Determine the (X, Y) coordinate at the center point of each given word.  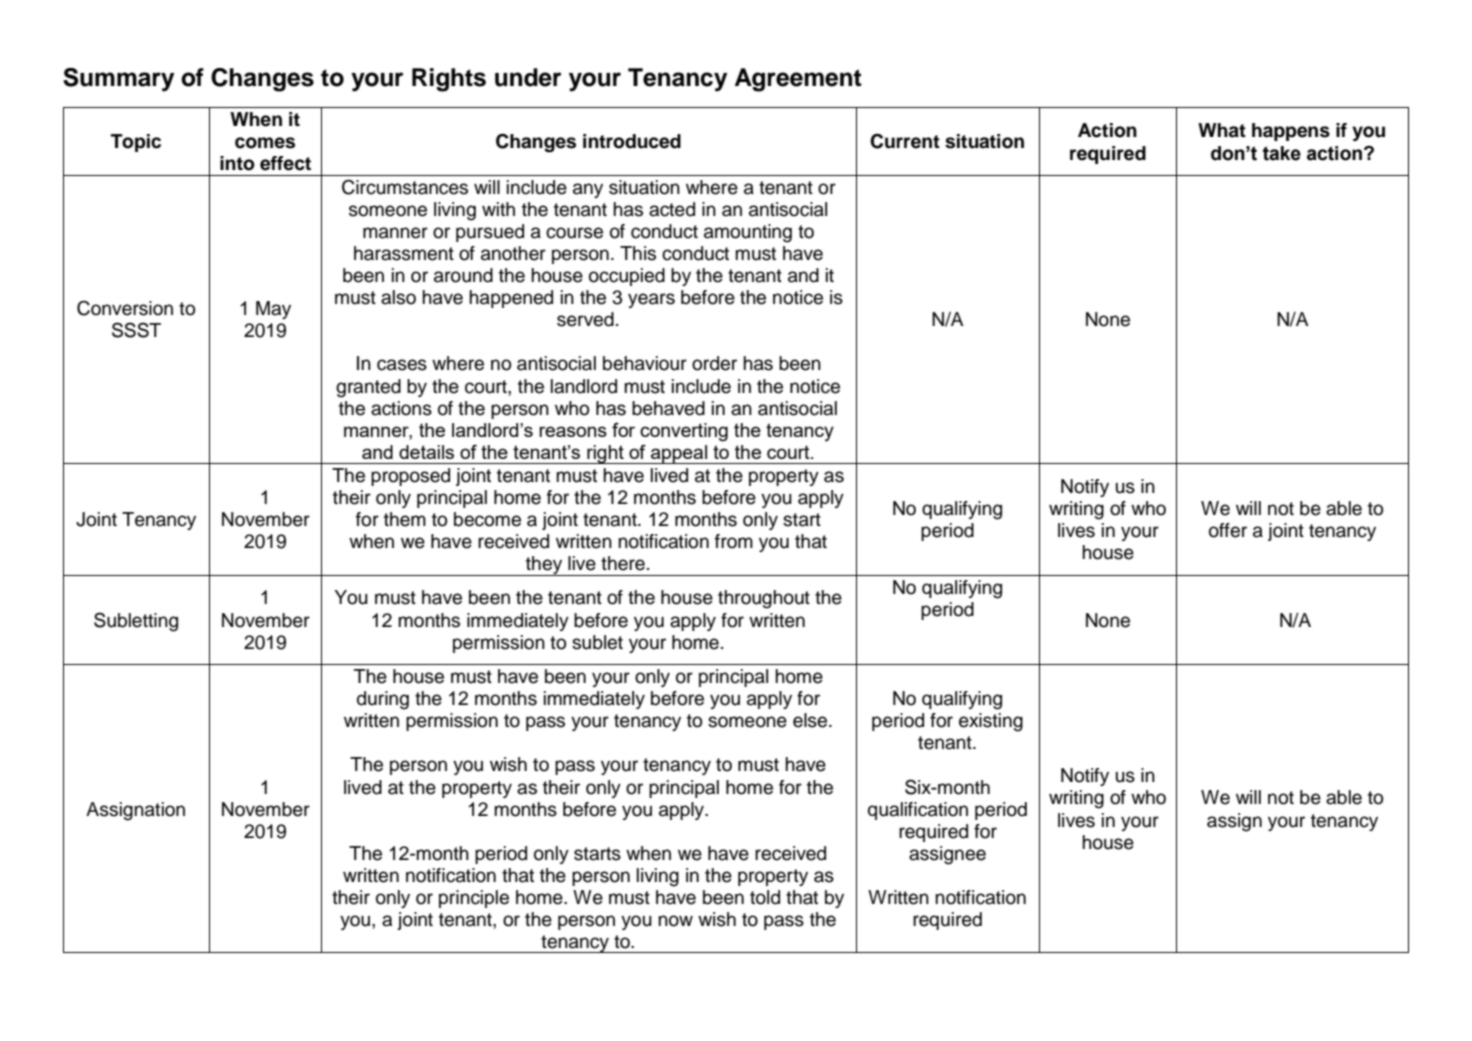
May (273, 310)
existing (991, 722)
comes (265, 143)
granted (368, 388)
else (811, 720)
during (383, 700)
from (734, 541)
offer (1228, 530)
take (1282, 153)
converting (684, 432)
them (405, 519)
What (1222, 130)
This (638, 253)
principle (474, 899)
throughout (764, 599)
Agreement (798, 80)
